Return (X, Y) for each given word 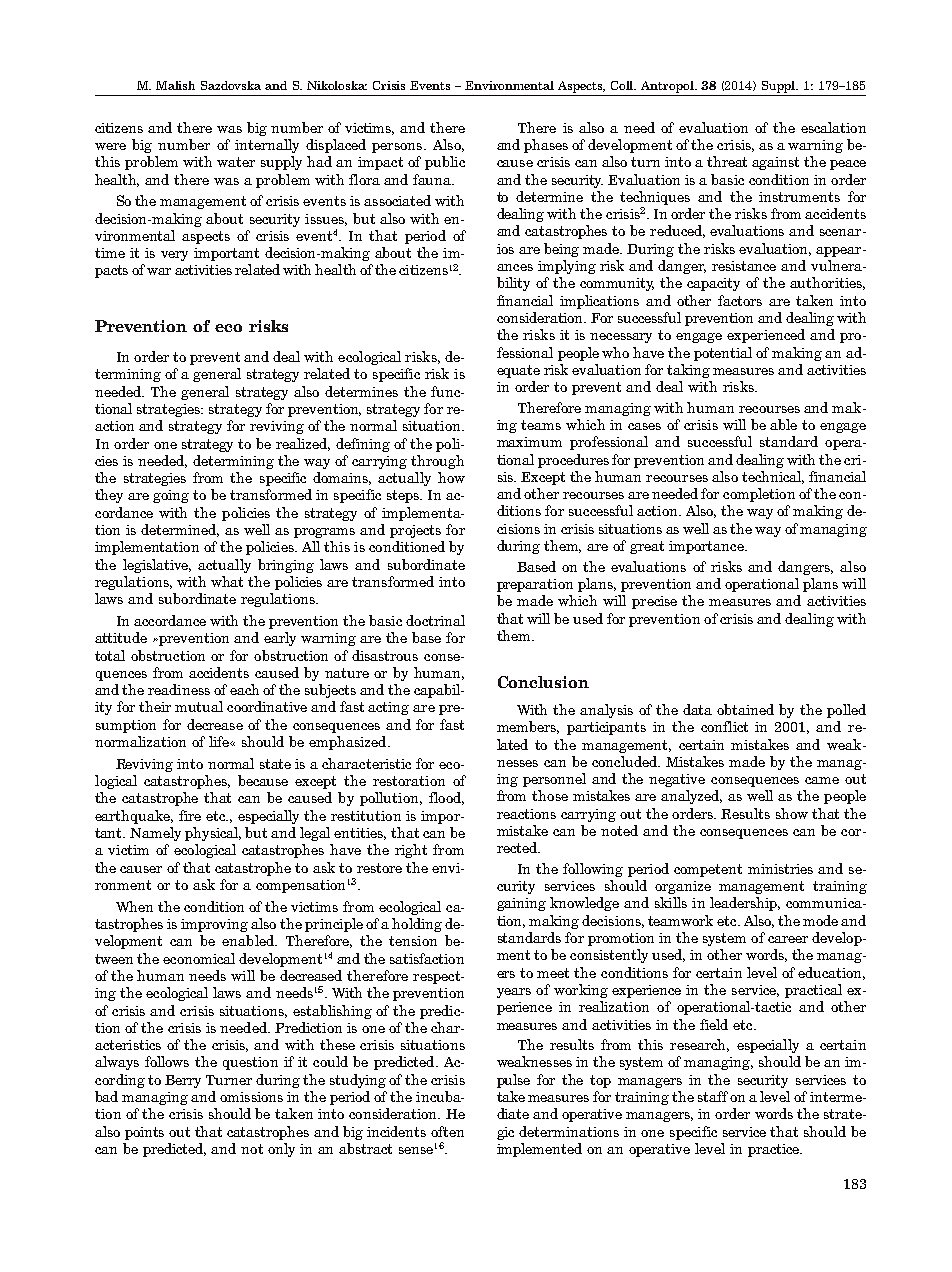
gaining (521, 904)
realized (303, 444)
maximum (529, 442)
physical (213, 834)
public (445, 163)
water (236, 162)
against (775, 163)
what (227, 581)
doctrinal (435, 620)
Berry (183, 1081)
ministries (780, 869)
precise (654, 602)
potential (723, 354)
